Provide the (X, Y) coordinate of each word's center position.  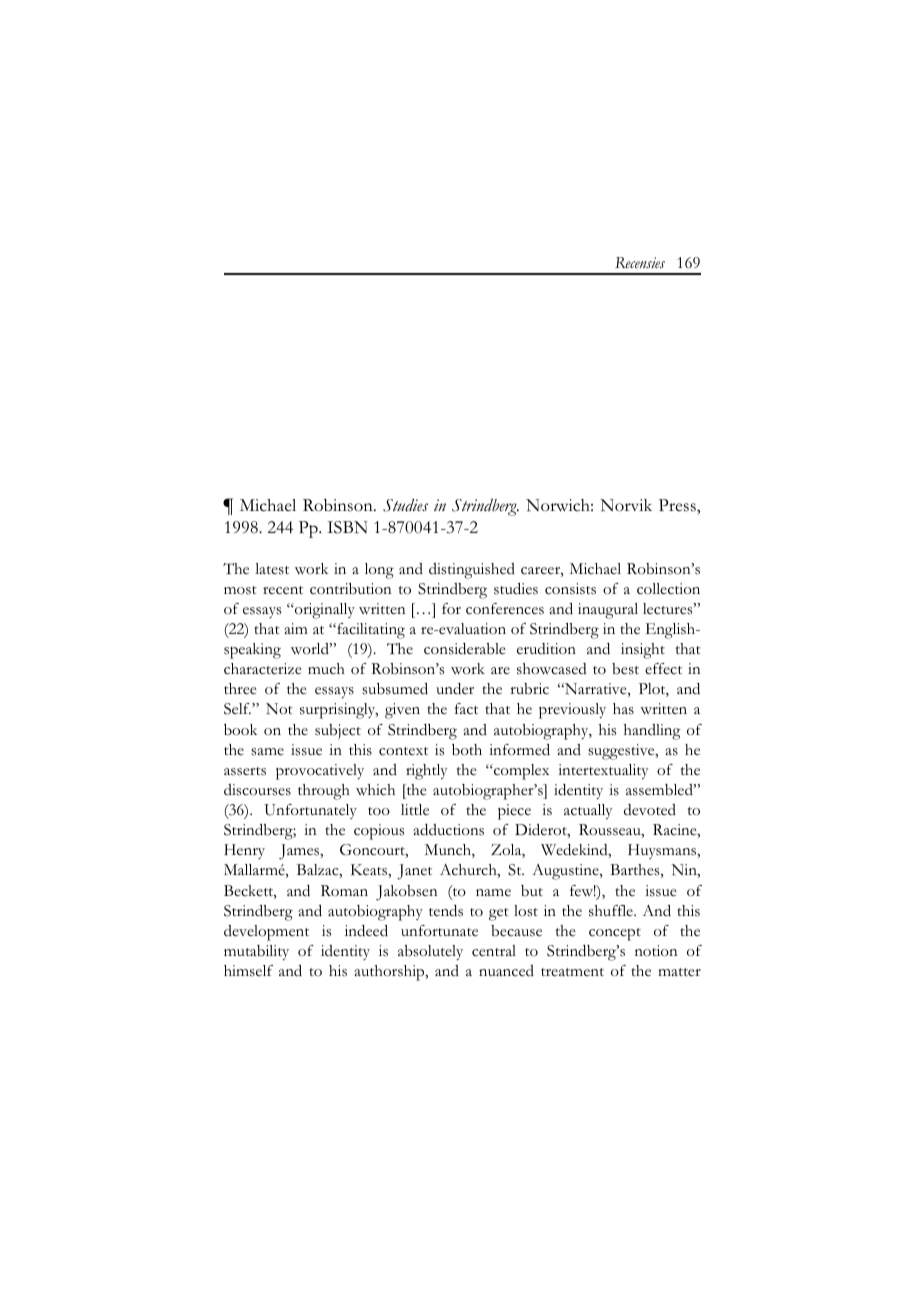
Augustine (566, 872)
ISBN (347, 527)
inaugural (608, 611)
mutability (256, 952)
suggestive (622, 752)
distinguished (472, 571)
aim (296, 628)
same (267, 752)
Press (678, 505)
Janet (414, 872)
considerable (465, 649)
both (467, 750)
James (300, 852)
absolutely (430, 952)
